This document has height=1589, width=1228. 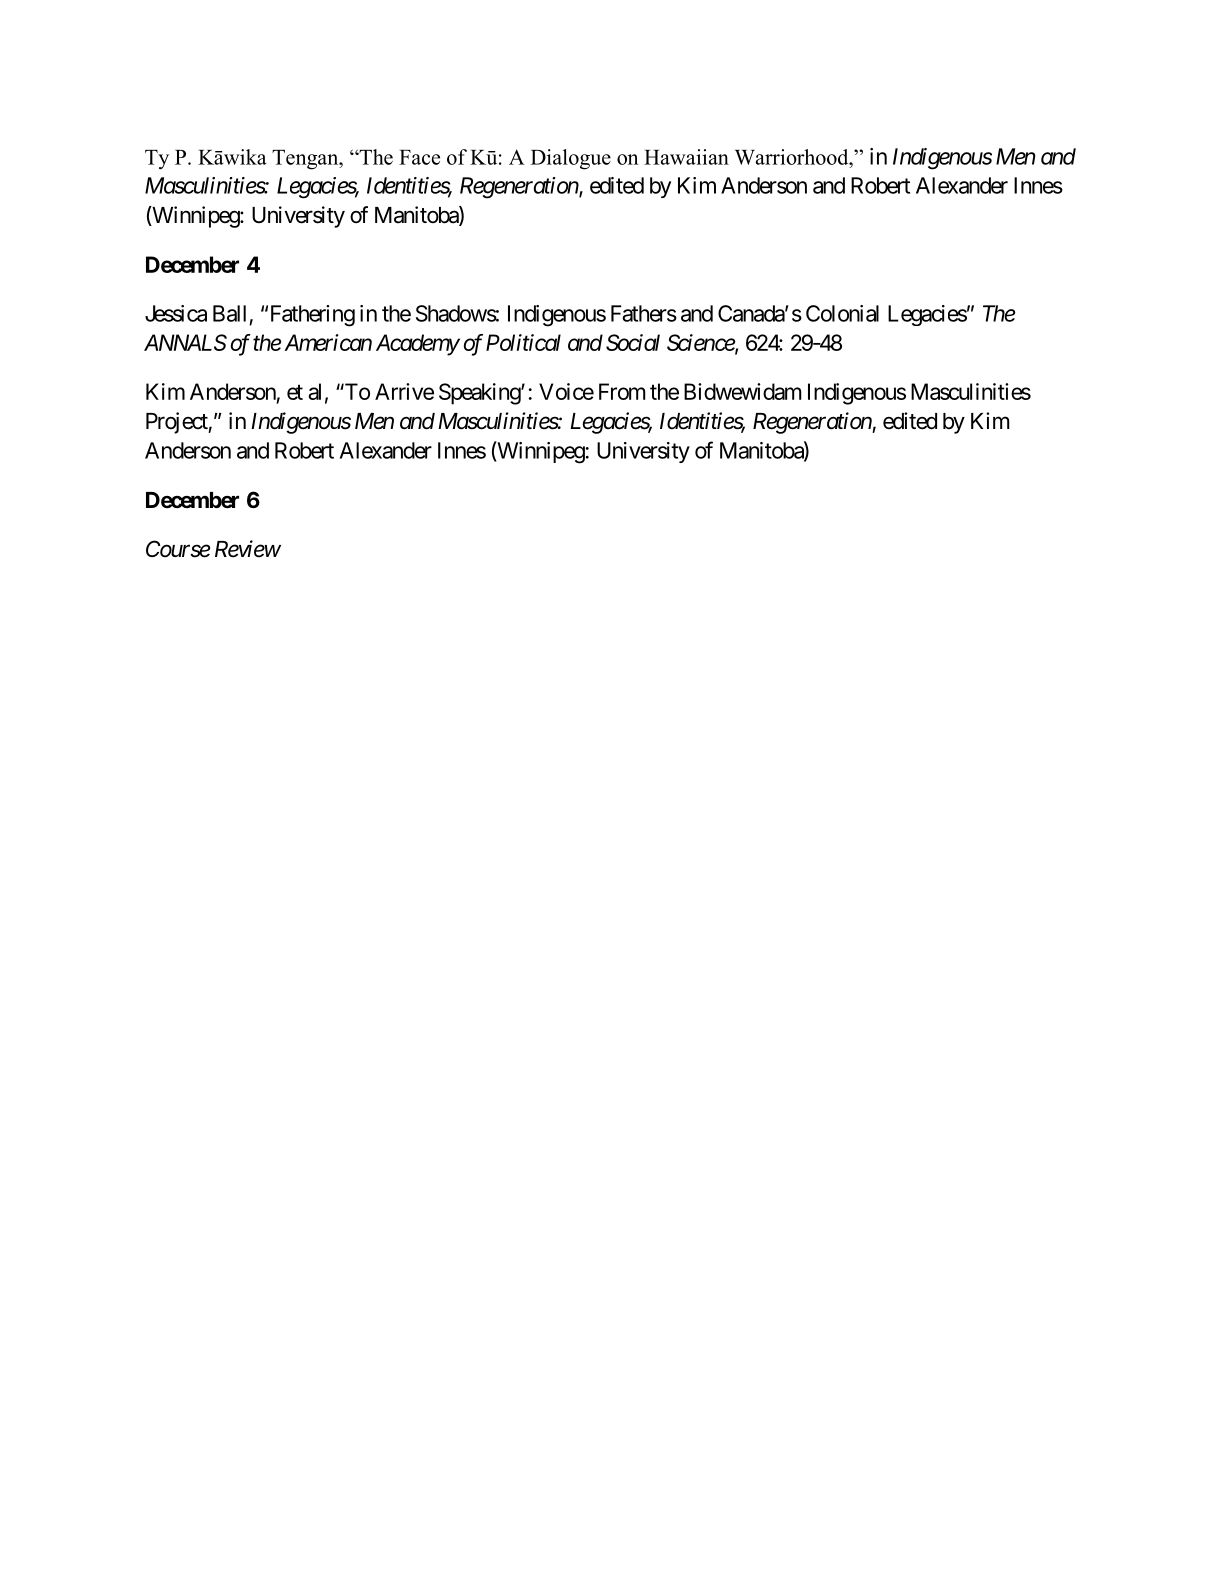 What do you see at coordinates (633, 342) in the document?
I see `Social` at bounding box center [633, 342].
